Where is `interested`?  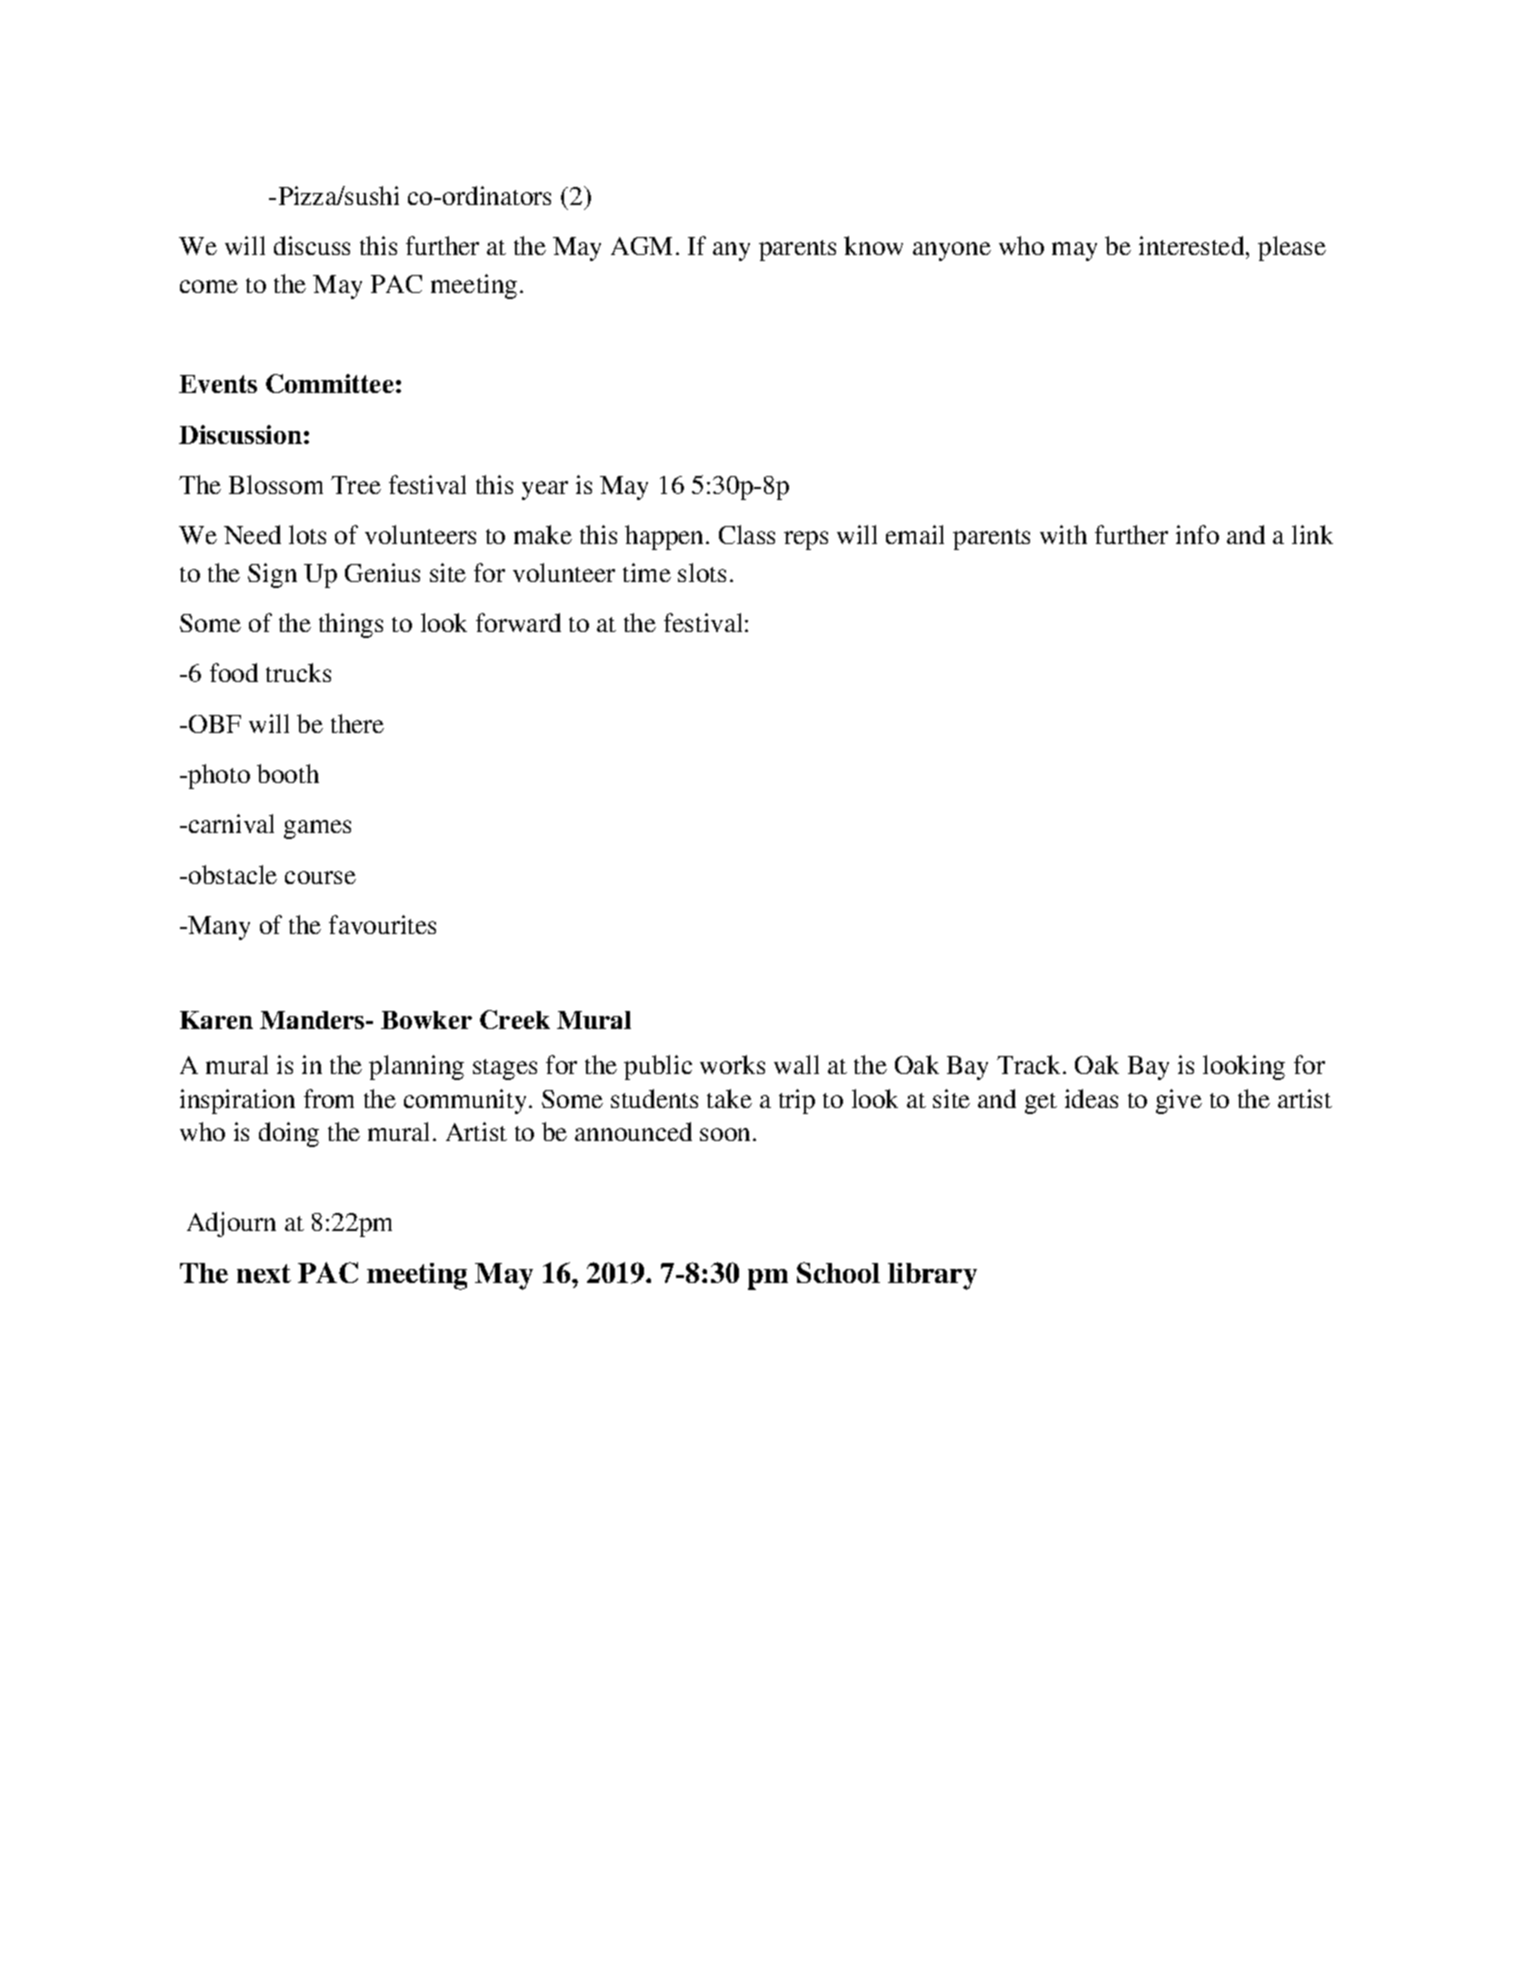 interested is located at coordinates (1191, 245).
